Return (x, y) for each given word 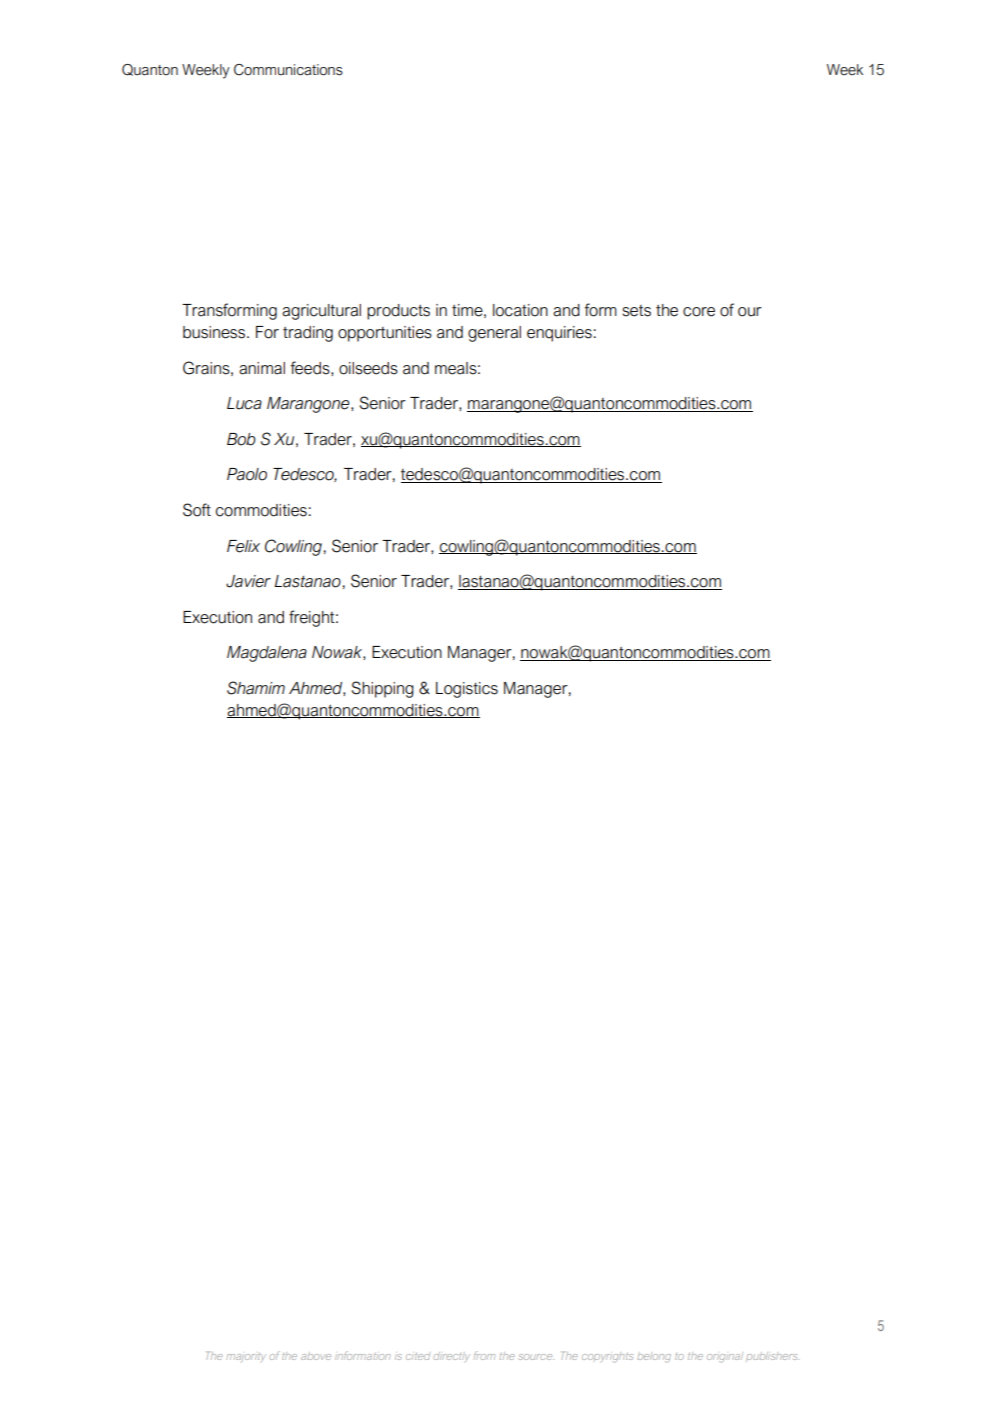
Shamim (256, 688)
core (699, 312)
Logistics (467, 690)
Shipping (382, 689)
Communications (288, 70)
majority (246, 1357)
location (520, 310)
